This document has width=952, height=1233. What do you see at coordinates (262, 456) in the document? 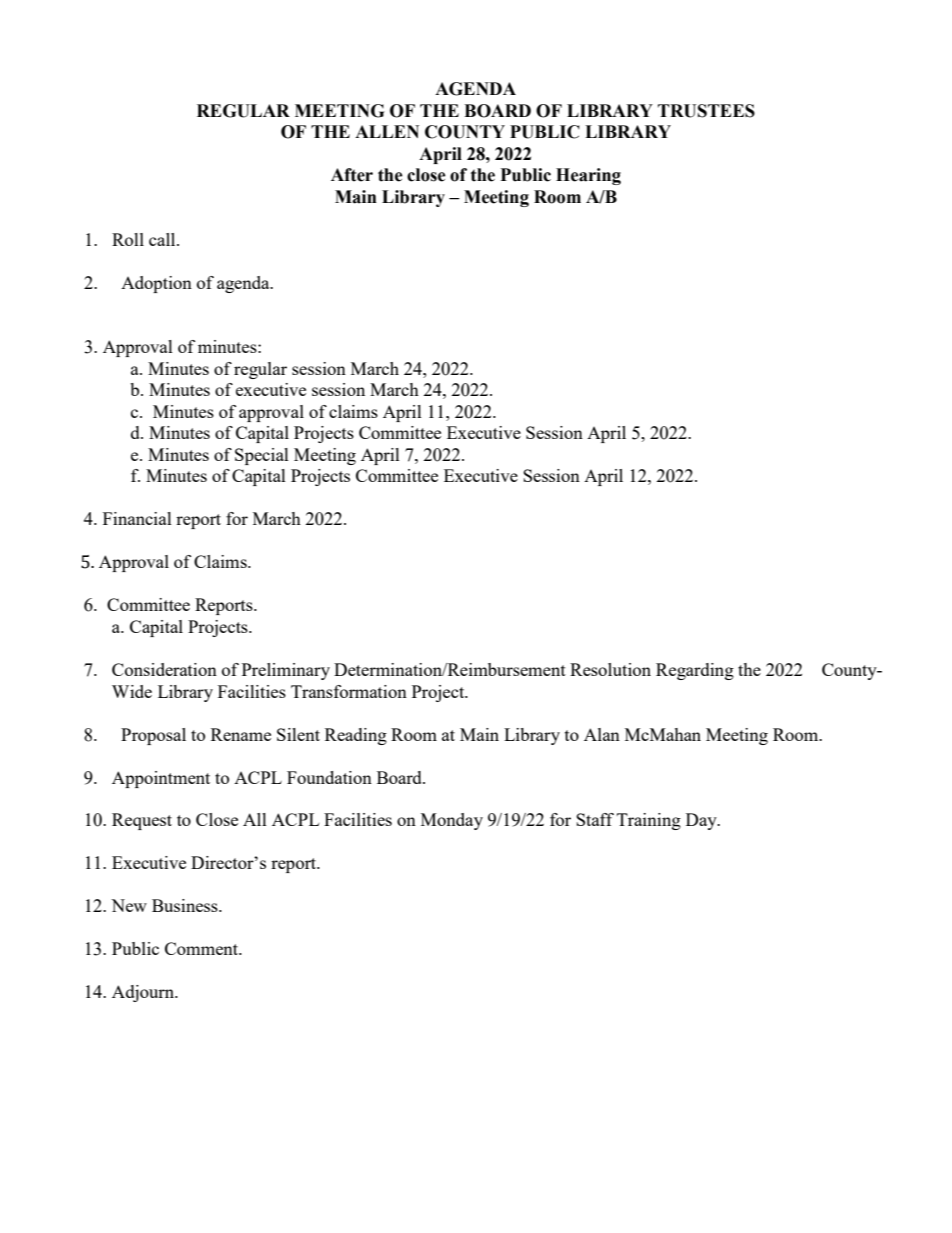
I see `Special` at bounding box center [262, 456].
